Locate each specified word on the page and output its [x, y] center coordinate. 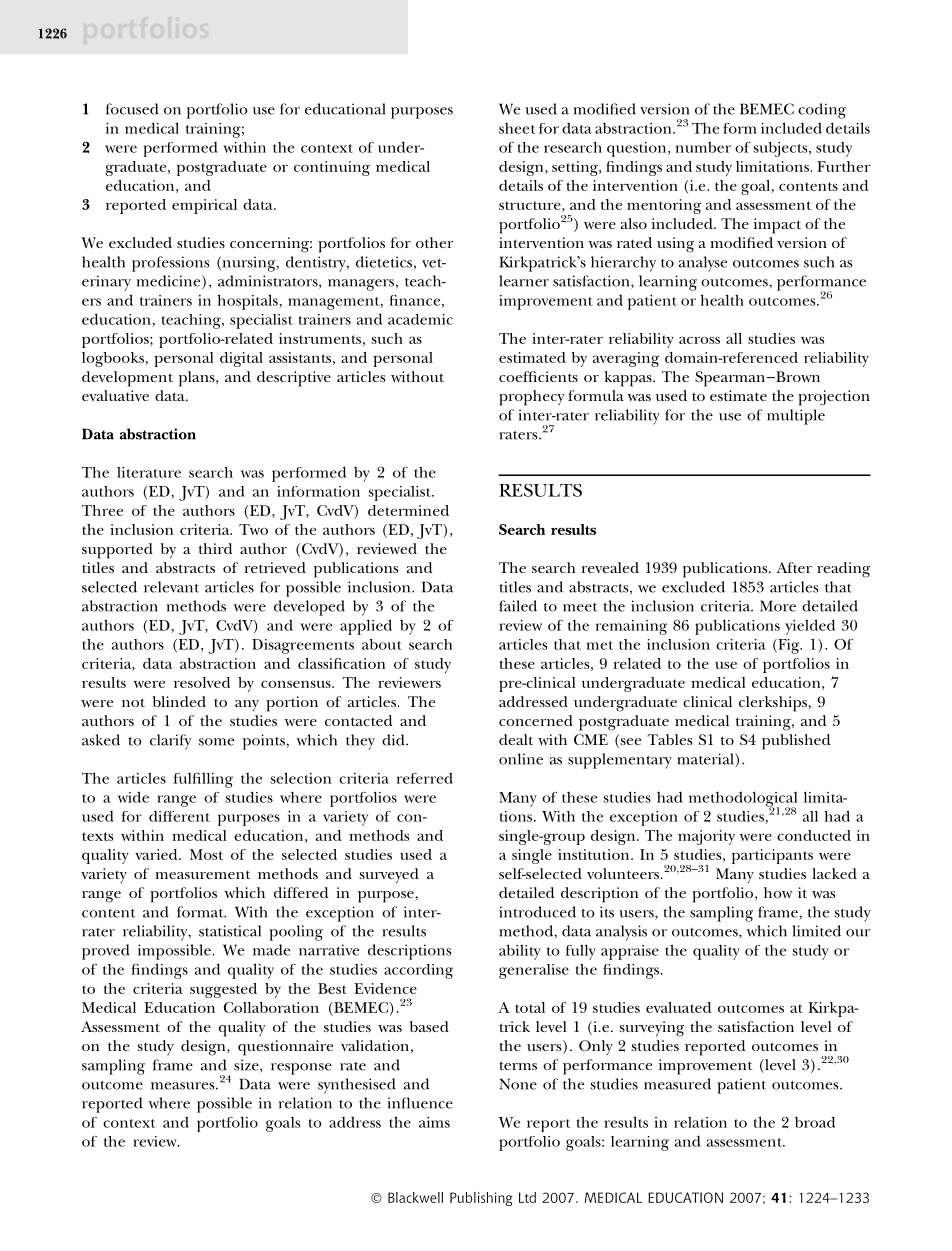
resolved [202, 682]
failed [518, 606]
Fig [789, 646]
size [247, 1066]
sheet [517, 128]
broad [815, 1122]
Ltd [527, 1197]
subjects [781, 149]
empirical [204, 206]
